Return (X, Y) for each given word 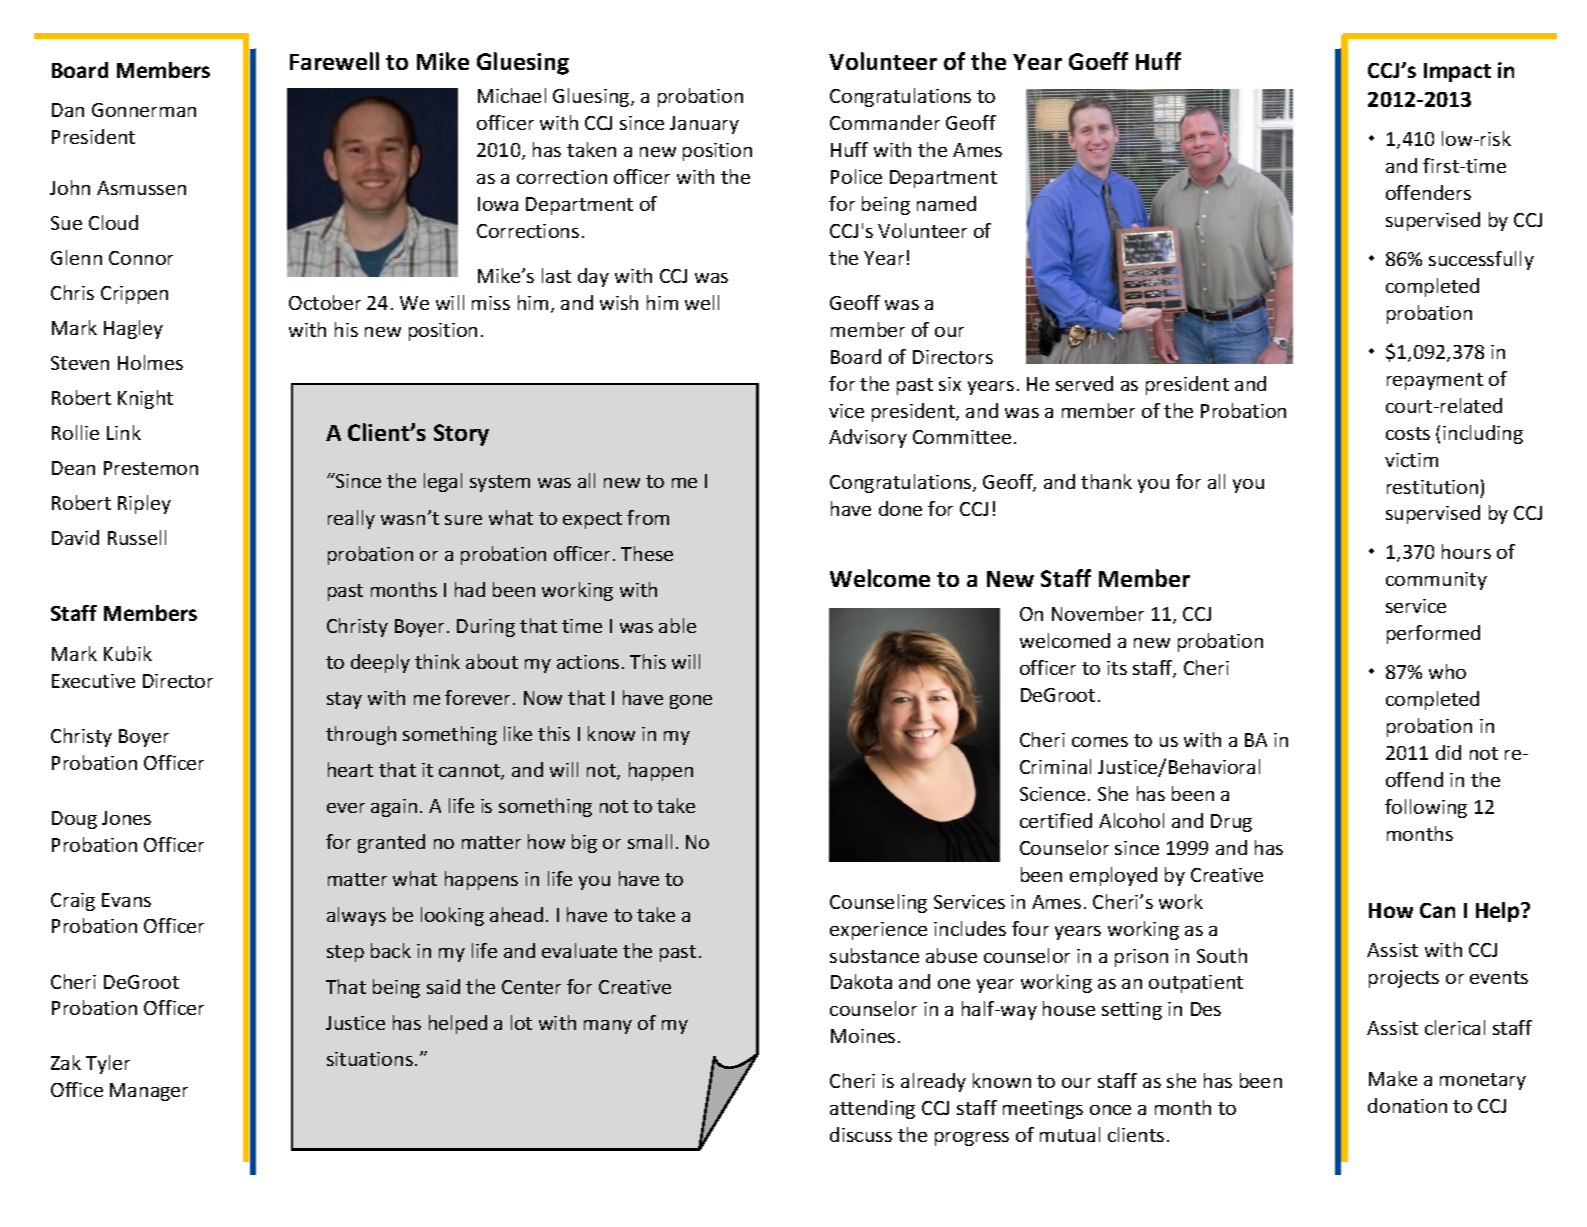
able (677, 625)
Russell (137, 537)
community (1436, 581)
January (704, 125)
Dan (68, 110)
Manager (149, 1092)
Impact (1457, 72)
